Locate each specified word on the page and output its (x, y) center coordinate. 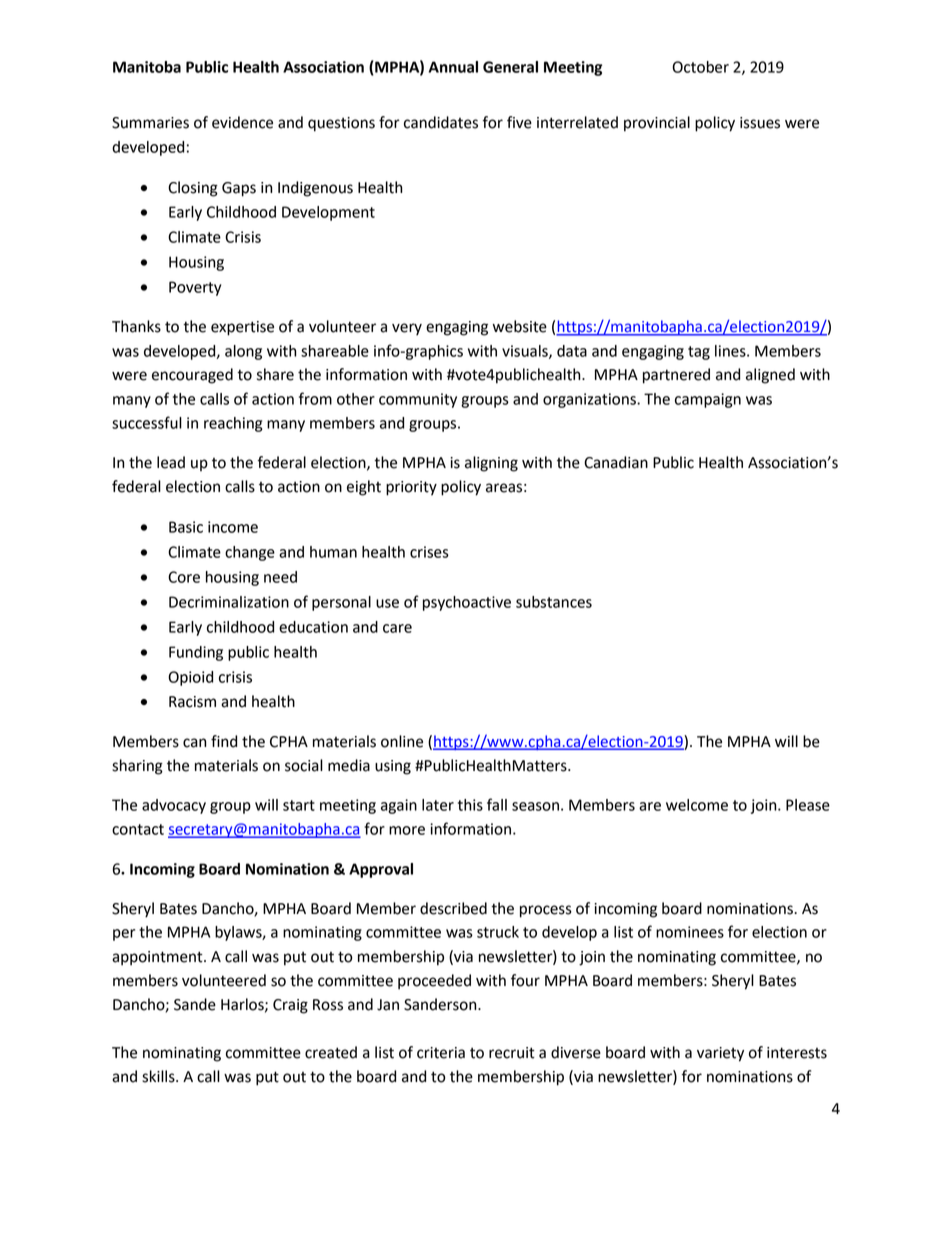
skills (159, 1076)
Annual (453, 67)
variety (720, 1054)
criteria (441, 1053)
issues (760, 123)
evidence (242, 122)
